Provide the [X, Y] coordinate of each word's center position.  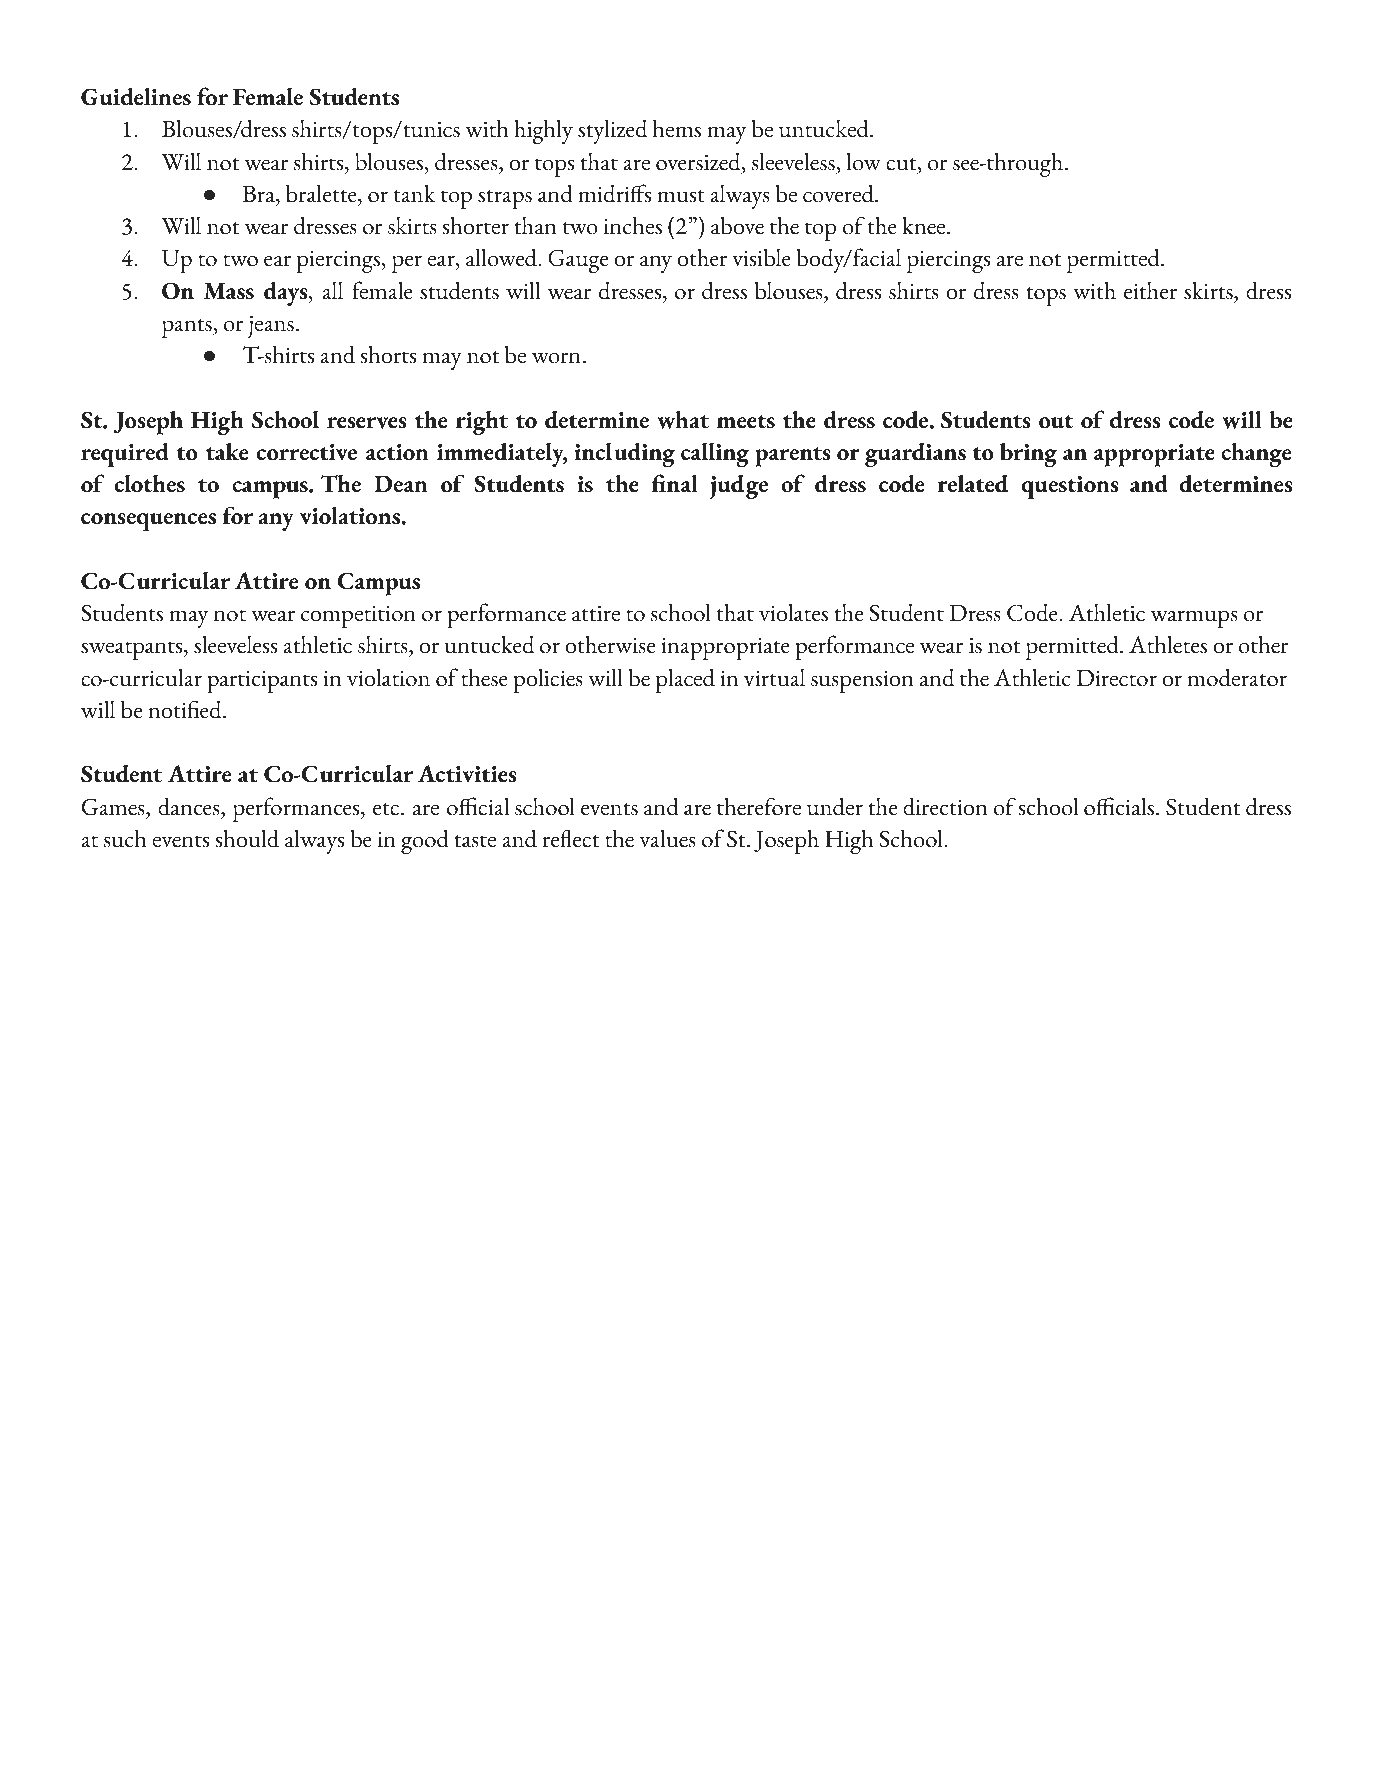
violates [793, 612]
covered [839, 193]
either [1150, 290]
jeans [271, 326]
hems [677, 129]
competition [358, 617]
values [668, 838]
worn [556, 358]
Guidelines [136, 96]
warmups [1194, 619]
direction [945, 807]
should [247, 838]
